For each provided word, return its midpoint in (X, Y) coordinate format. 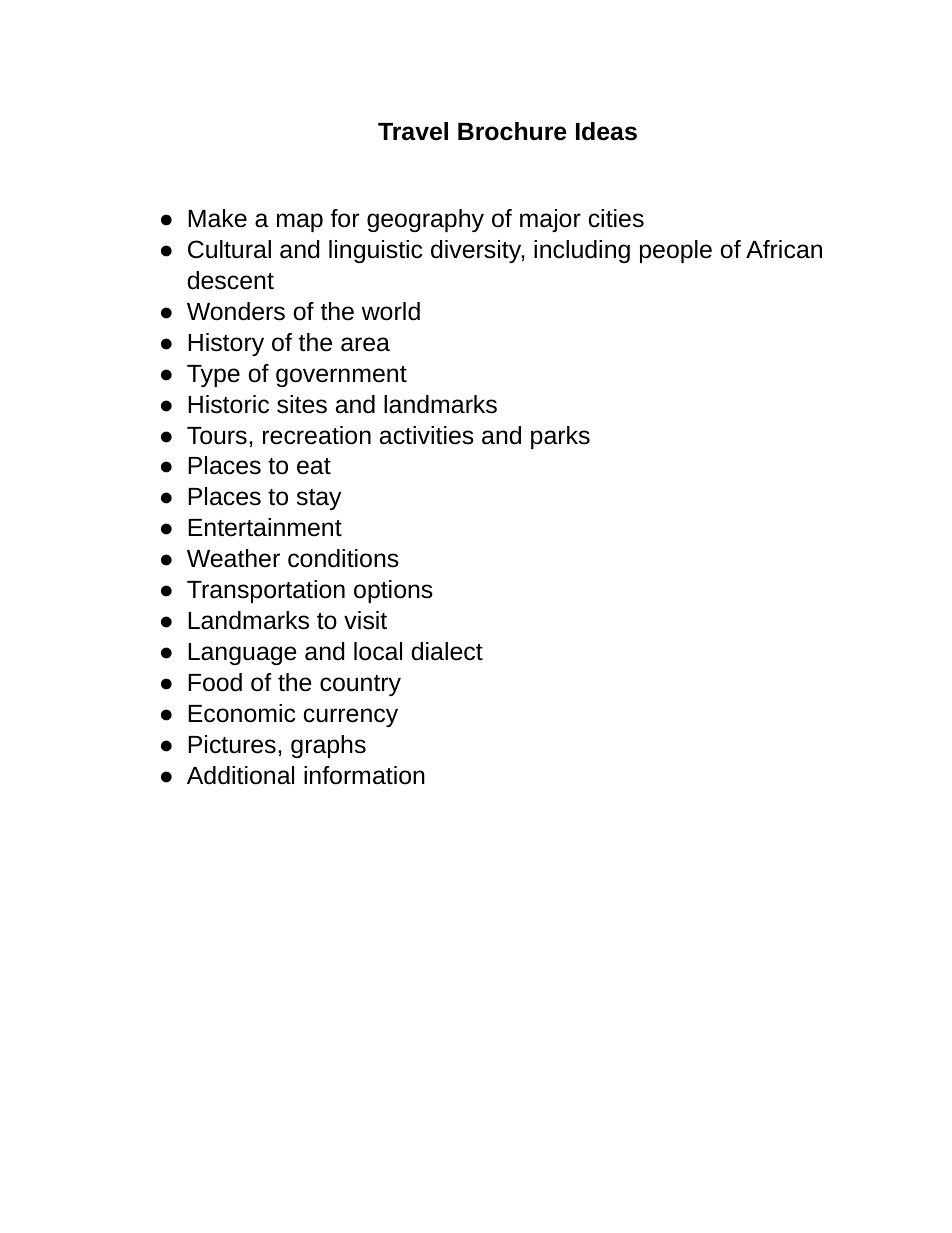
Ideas (606, 131)
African (784, 249)
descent (230, 280)
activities (427, 435)
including (582, 251)
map (300, 222)
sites (302, 404)
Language (242, 654)
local (378, 651)
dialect (447, 651)
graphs (328, 746)
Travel (413, 131)
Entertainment (265, 527)
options (393, 591)
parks (560, 437)
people (676, 251)
